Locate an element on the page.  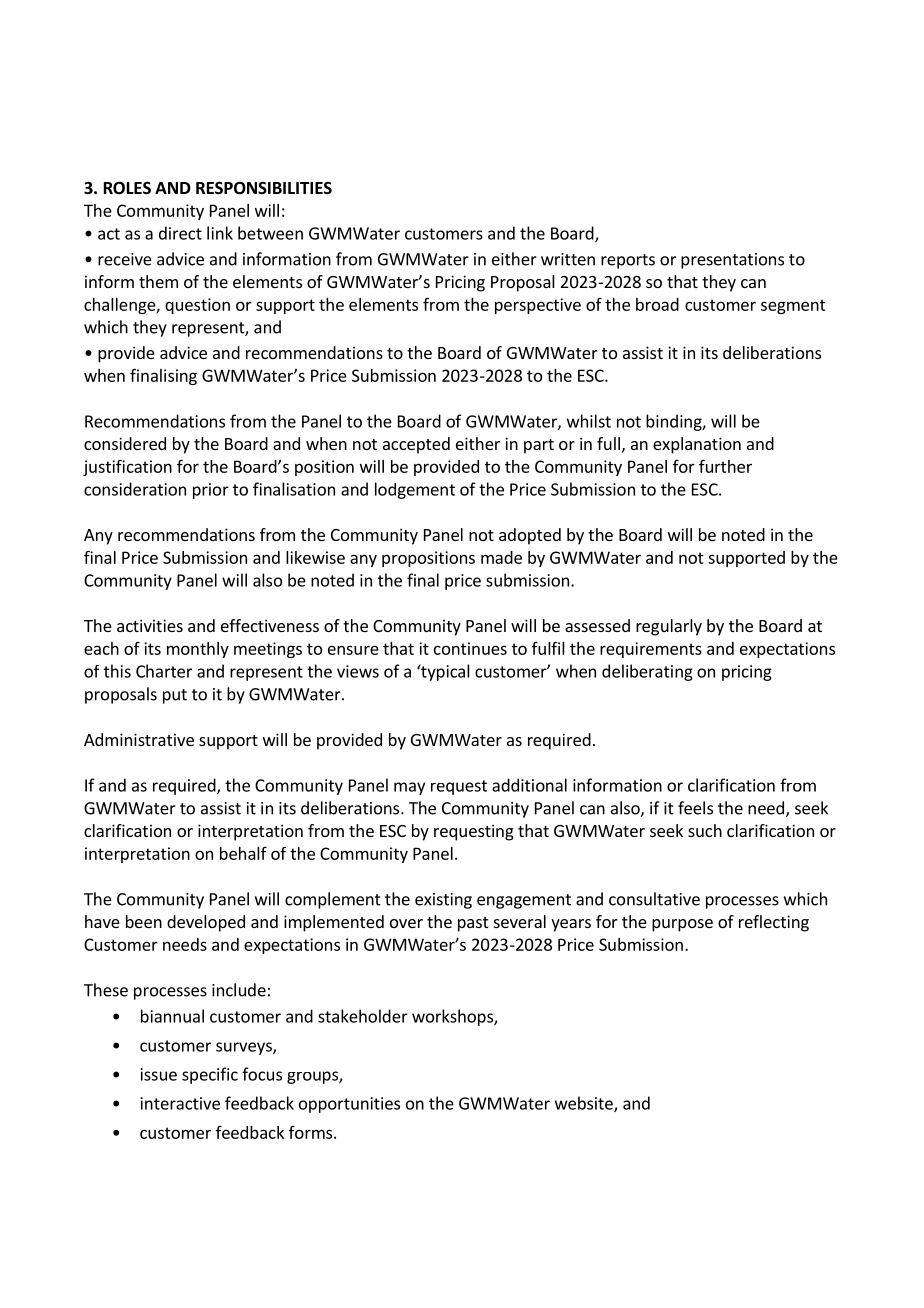
interactive is located at coordinates (180, 1103).
